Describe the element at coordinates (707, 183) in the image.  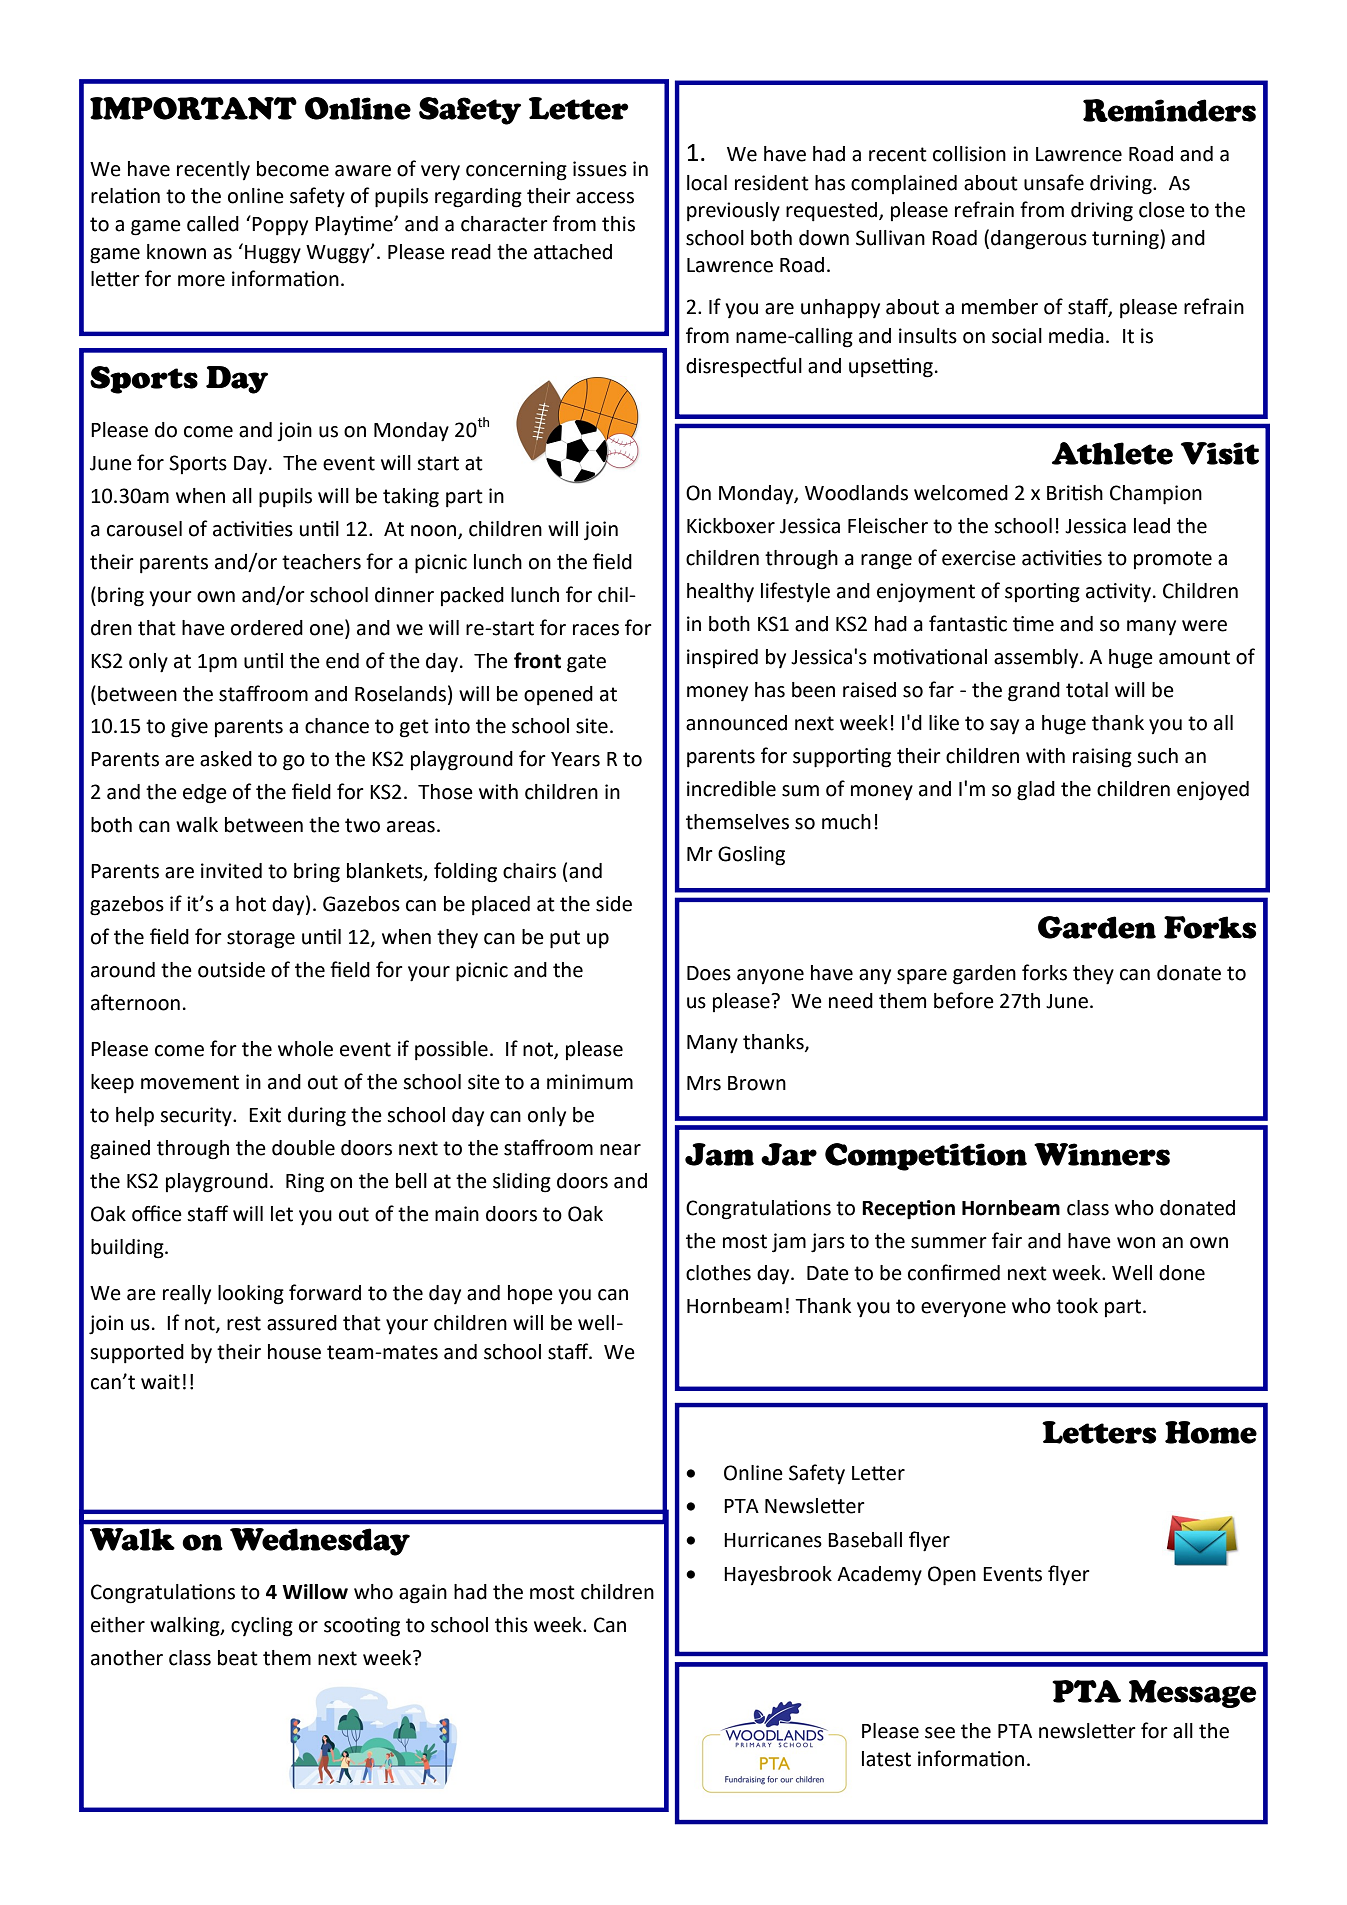
I see `local` at that location.
